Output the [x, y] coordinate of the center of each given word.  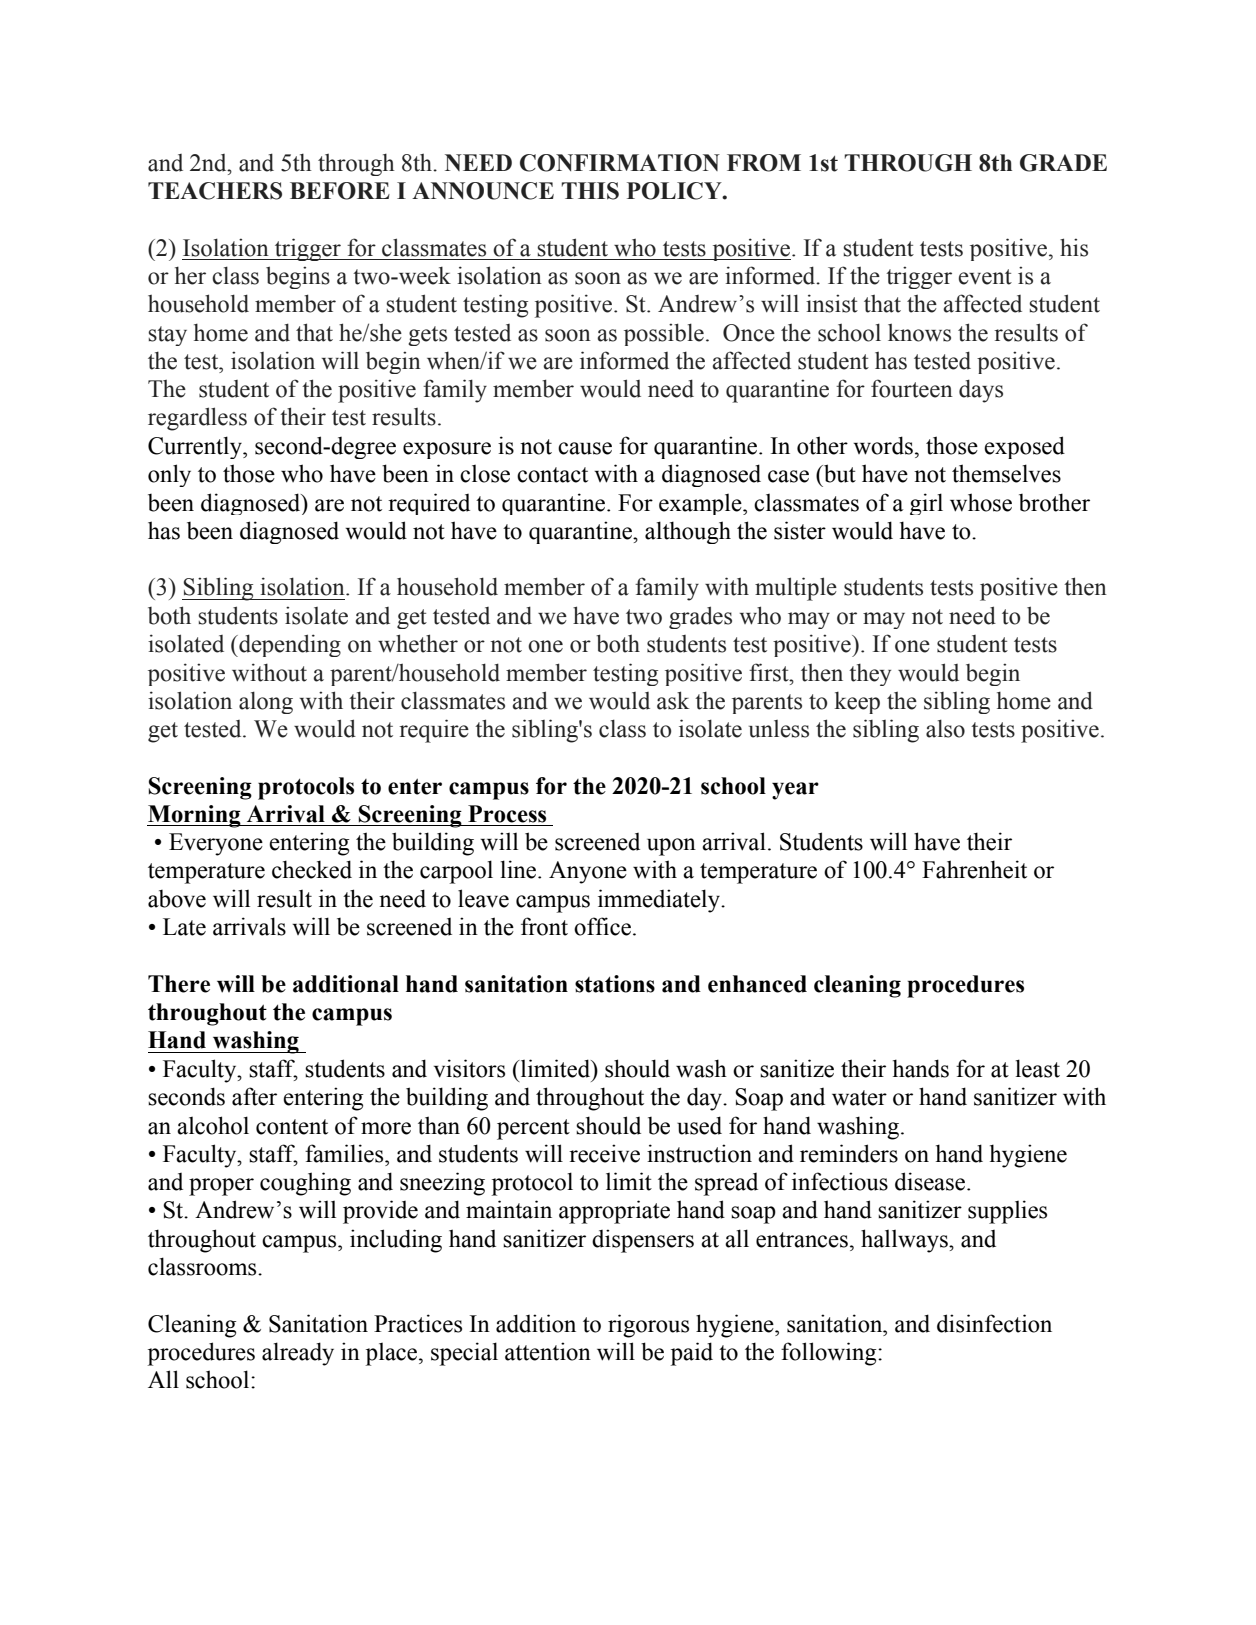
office [602, 926]
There [179, 984]
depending [289, 645]
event [985, 277]
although [688, 532]
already [298, 1354]
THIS [590, 191]
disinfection [994, 1323]
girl [926, 504]
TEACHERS [215, 191]
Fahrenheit [974, 869]
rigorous [648, 1326]
